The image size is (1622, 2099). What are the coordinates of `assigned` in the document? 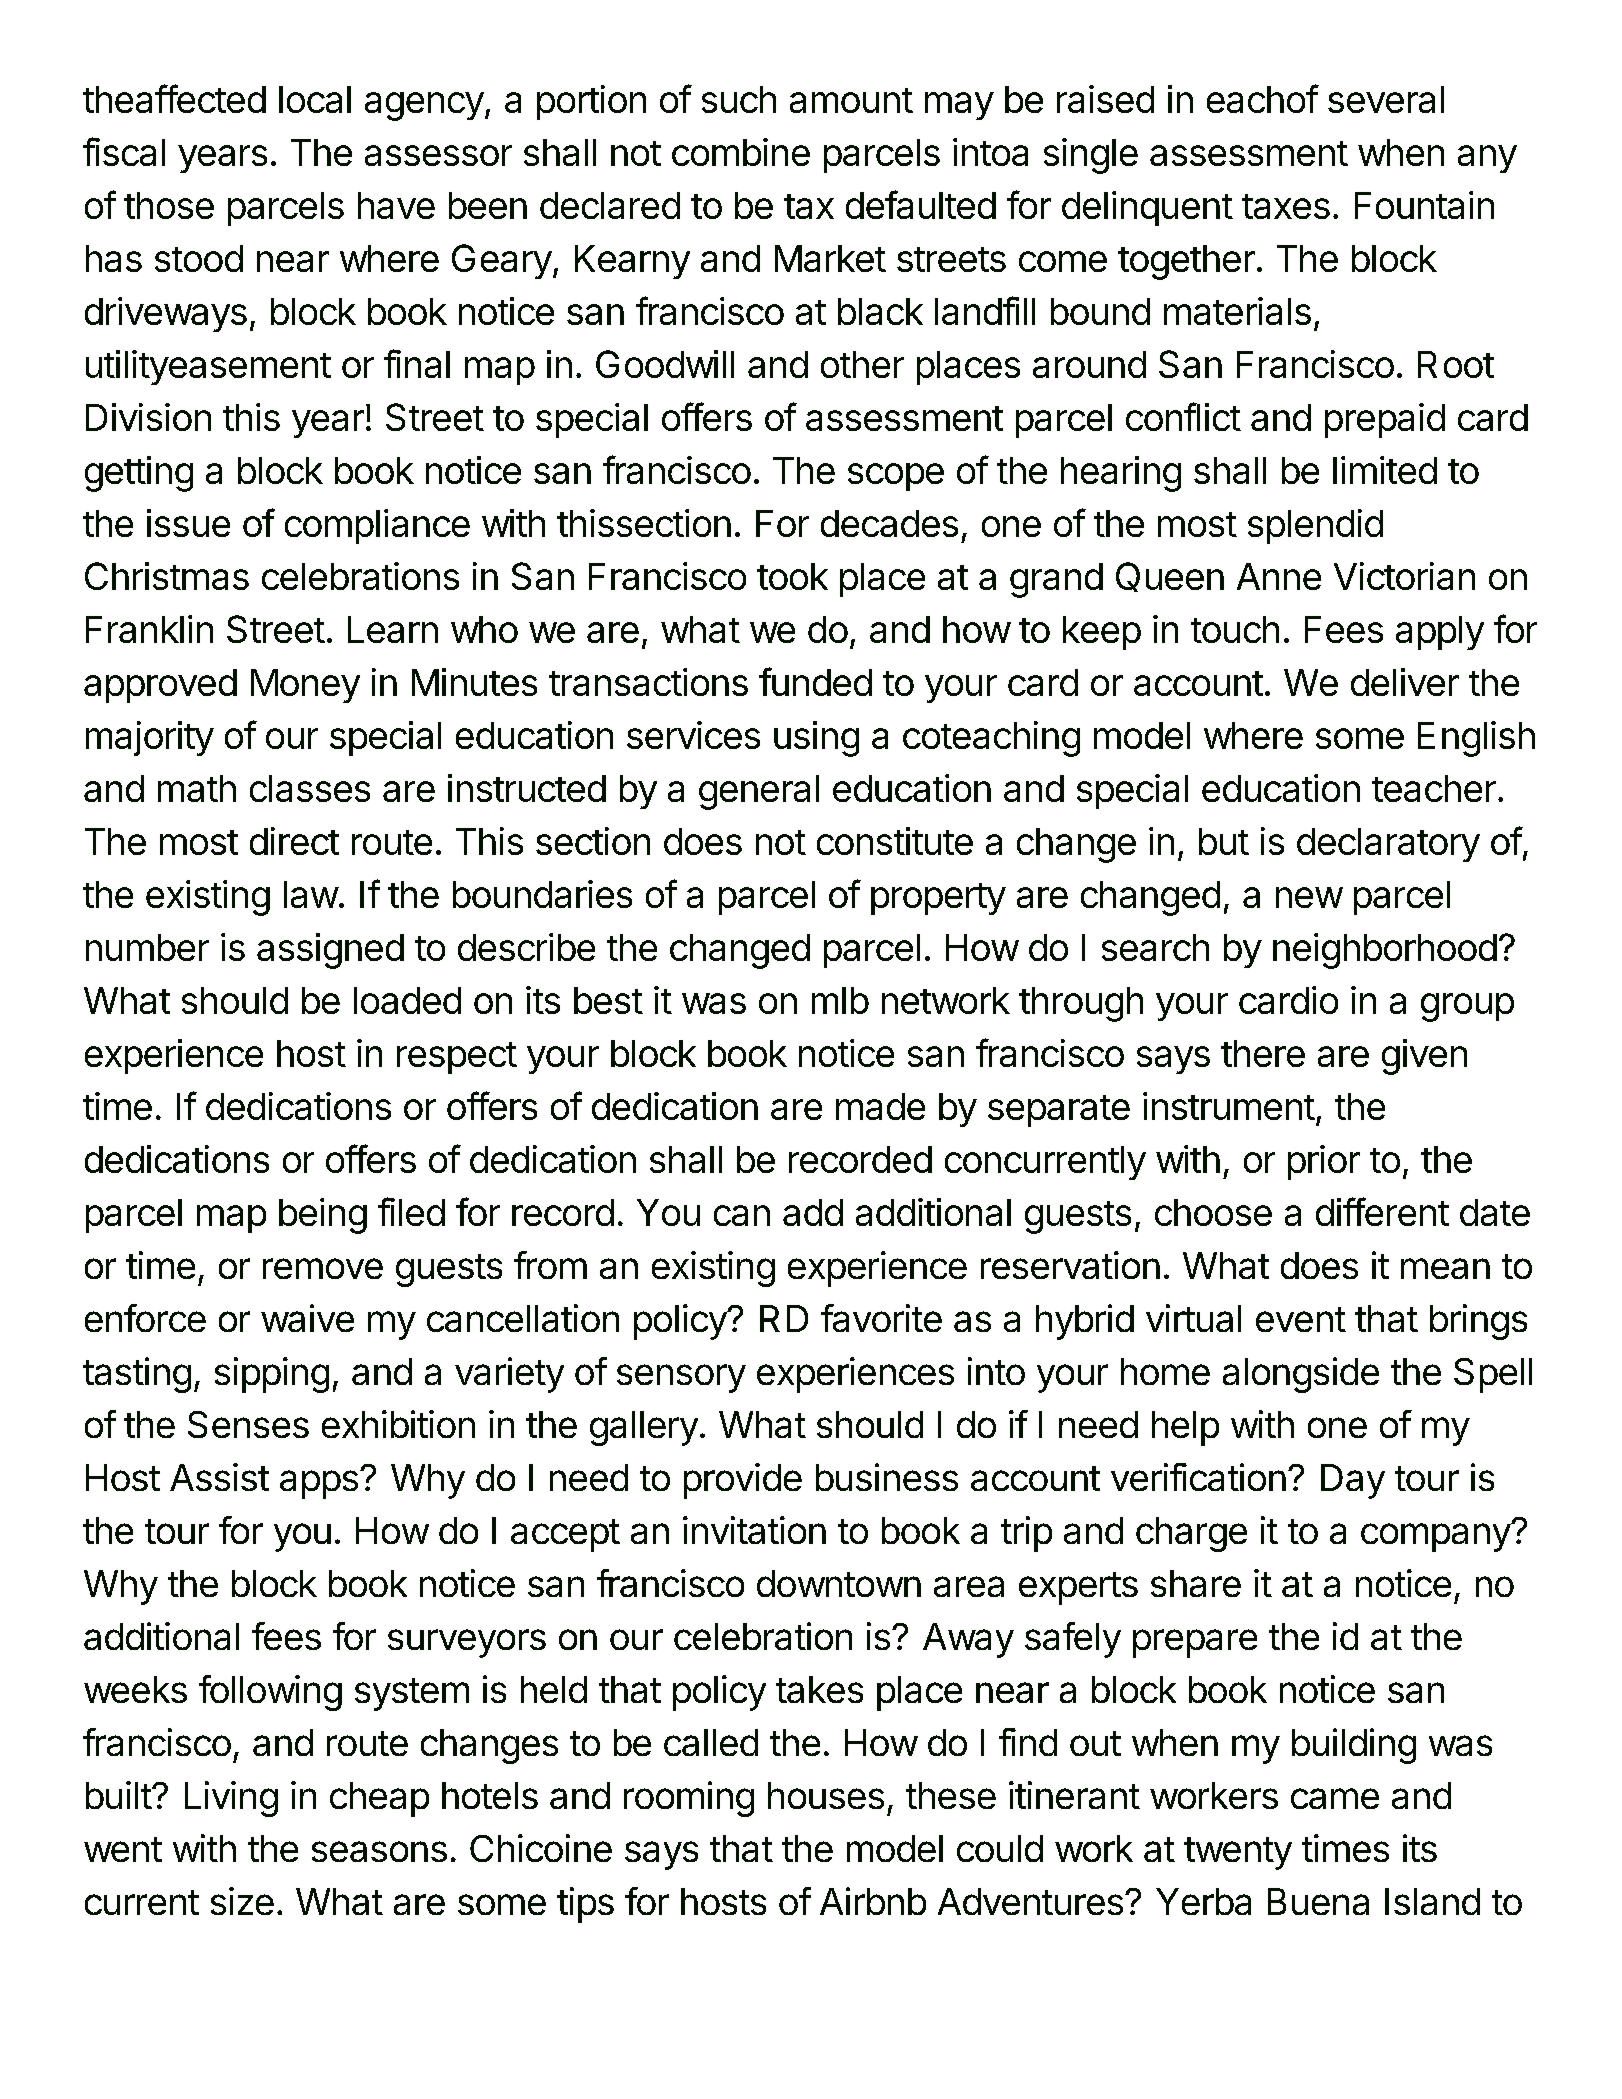 It's located at (330, 951).
